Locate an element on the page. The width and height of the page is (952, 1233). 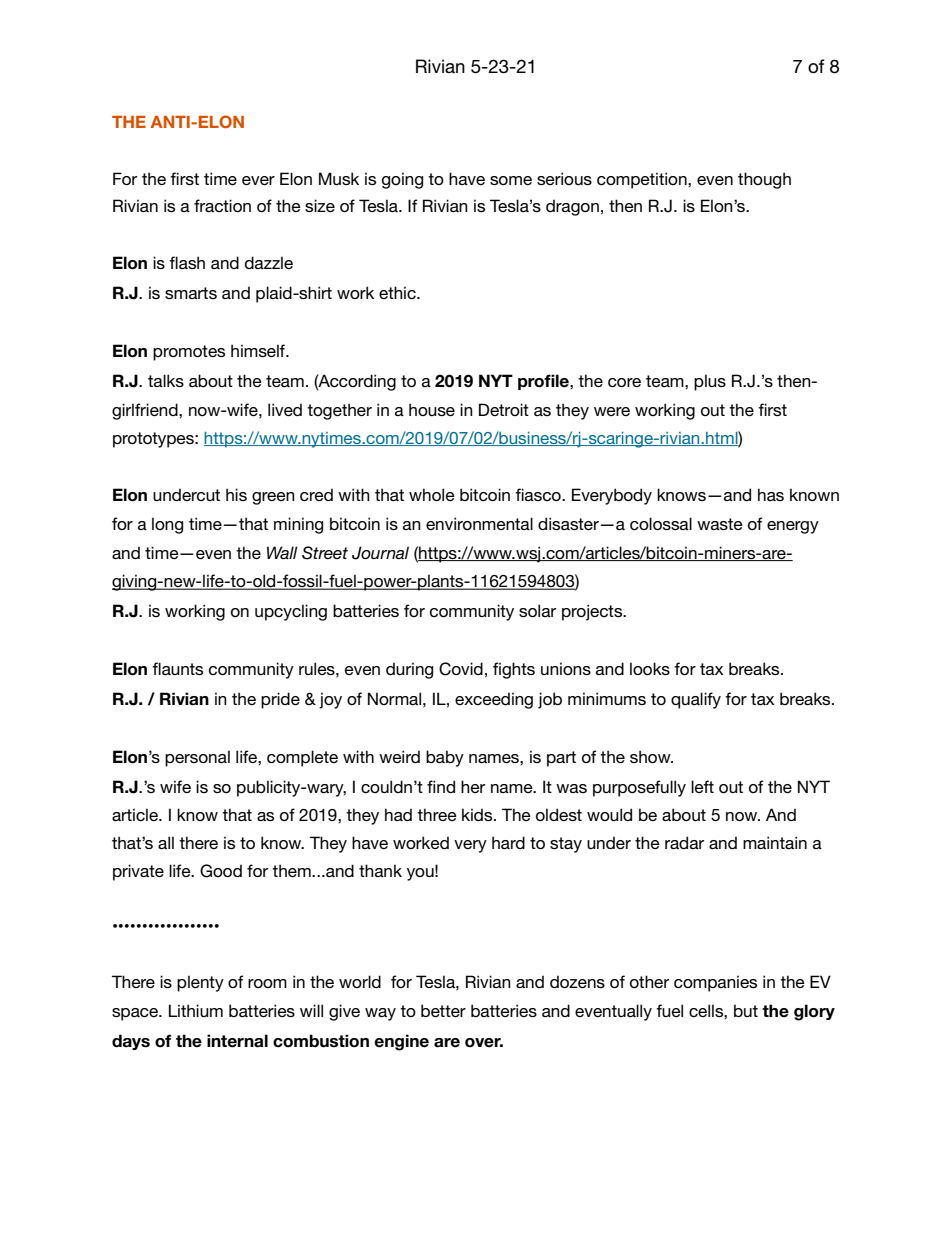
his is located at coordinates (236, 494).
